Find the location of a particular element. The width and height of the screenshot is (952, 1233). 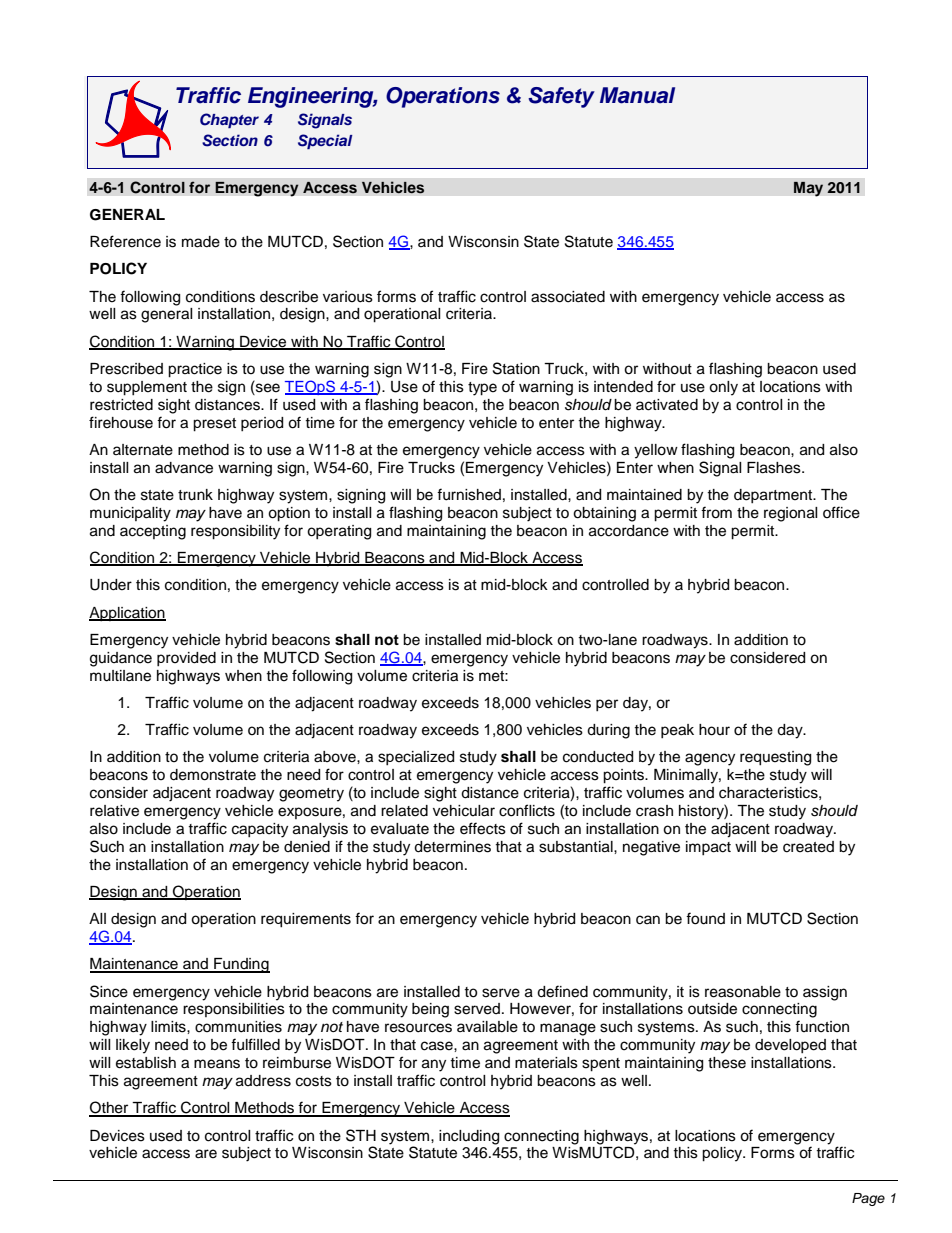

advance is located at coordinates (184, 468).
